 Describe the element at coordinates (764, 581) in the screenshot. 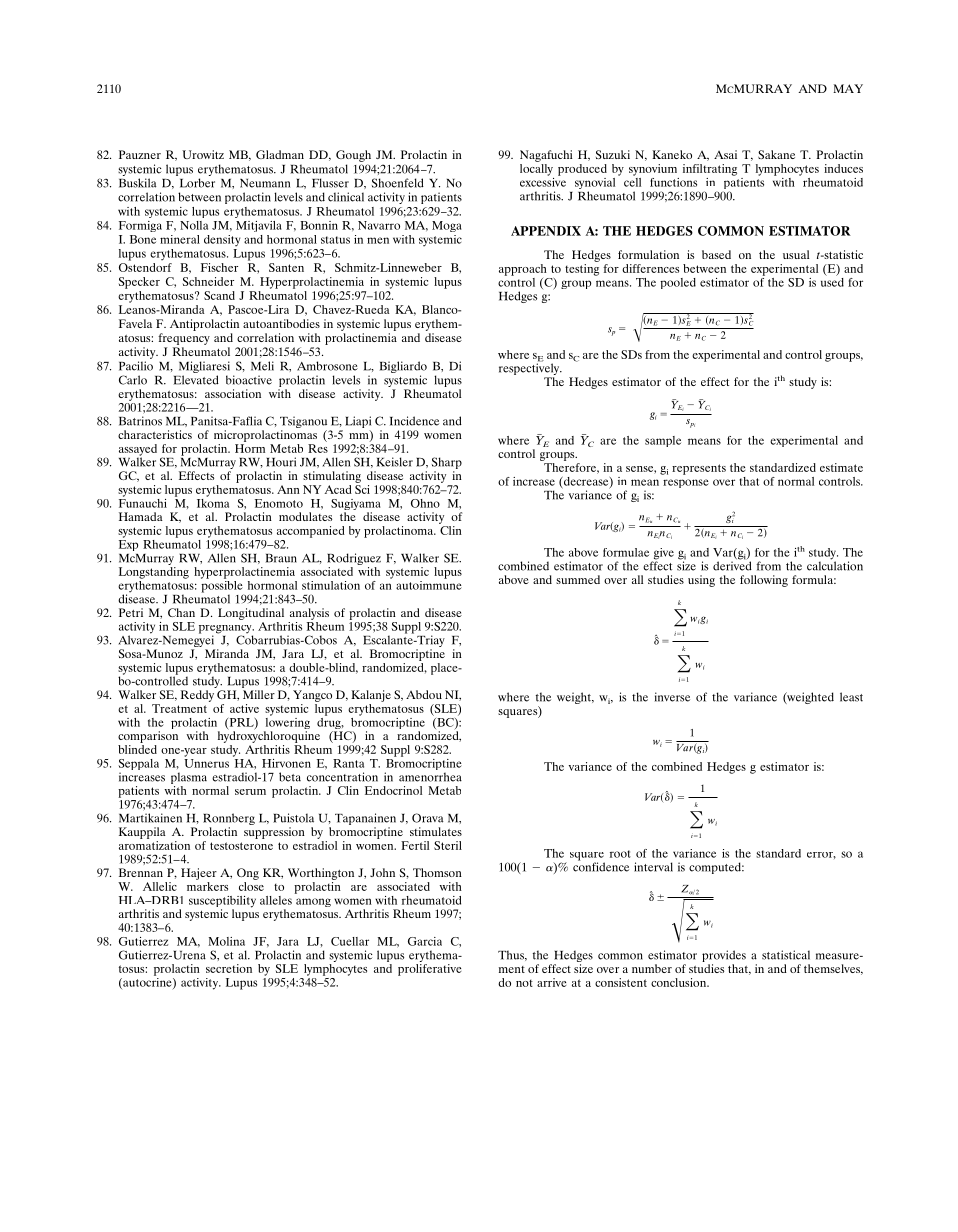

I see `following` at that location.
